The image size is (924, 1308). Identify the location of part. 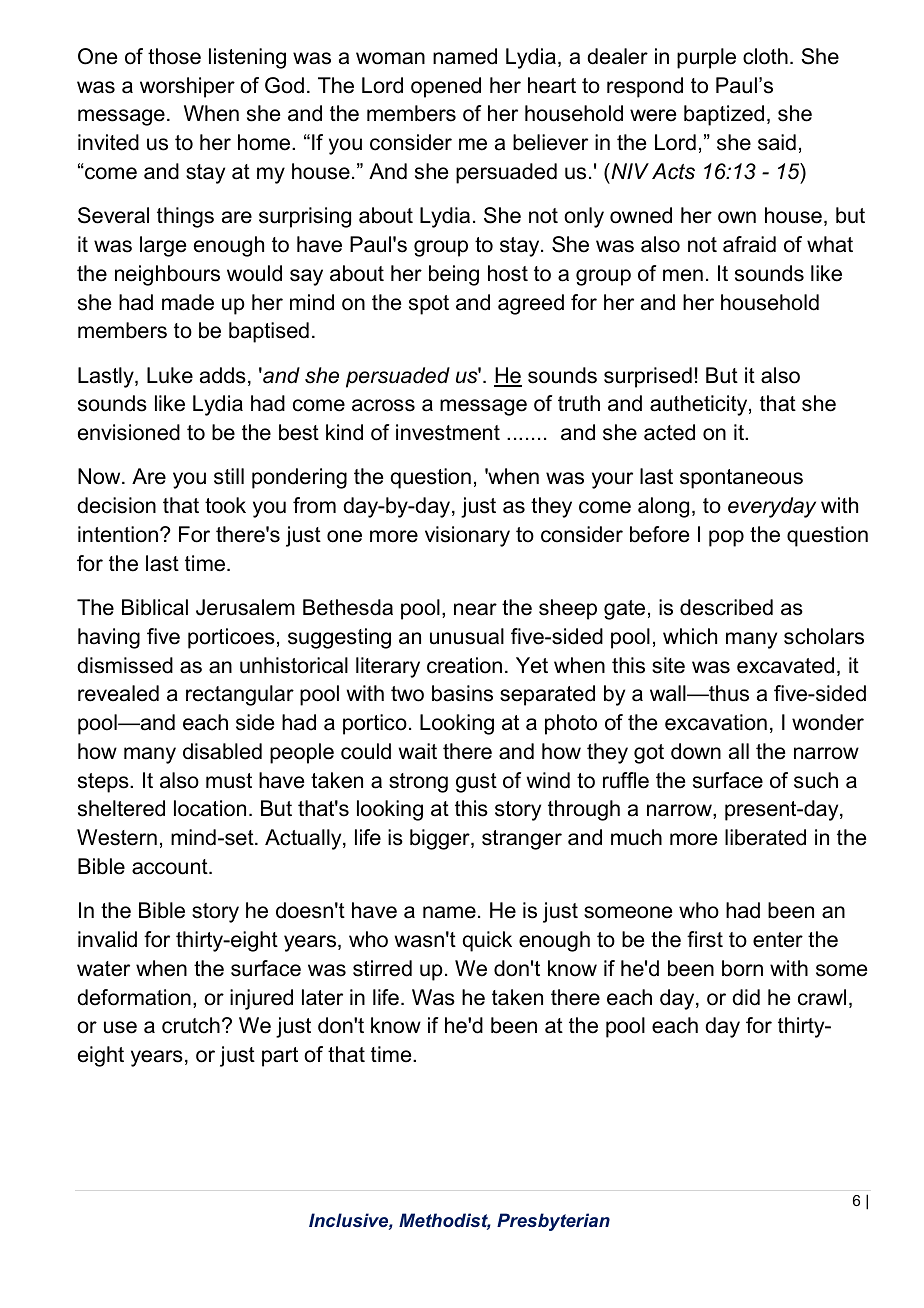
(280, 1057).
